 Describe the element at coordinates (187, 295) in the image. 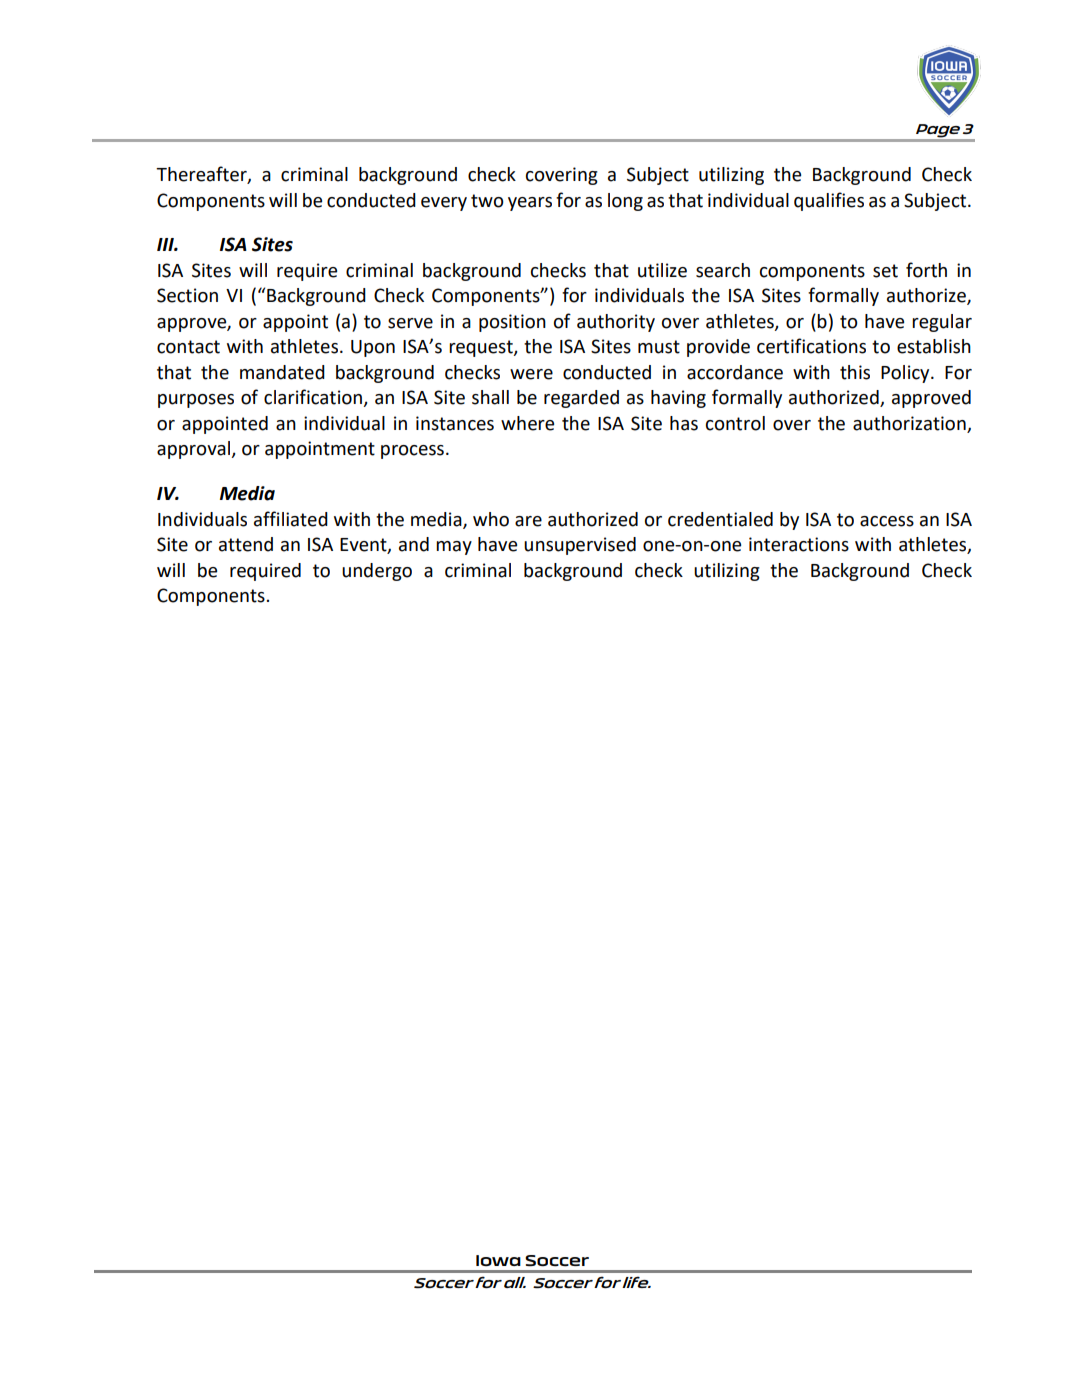

I see `Section` at that location.
